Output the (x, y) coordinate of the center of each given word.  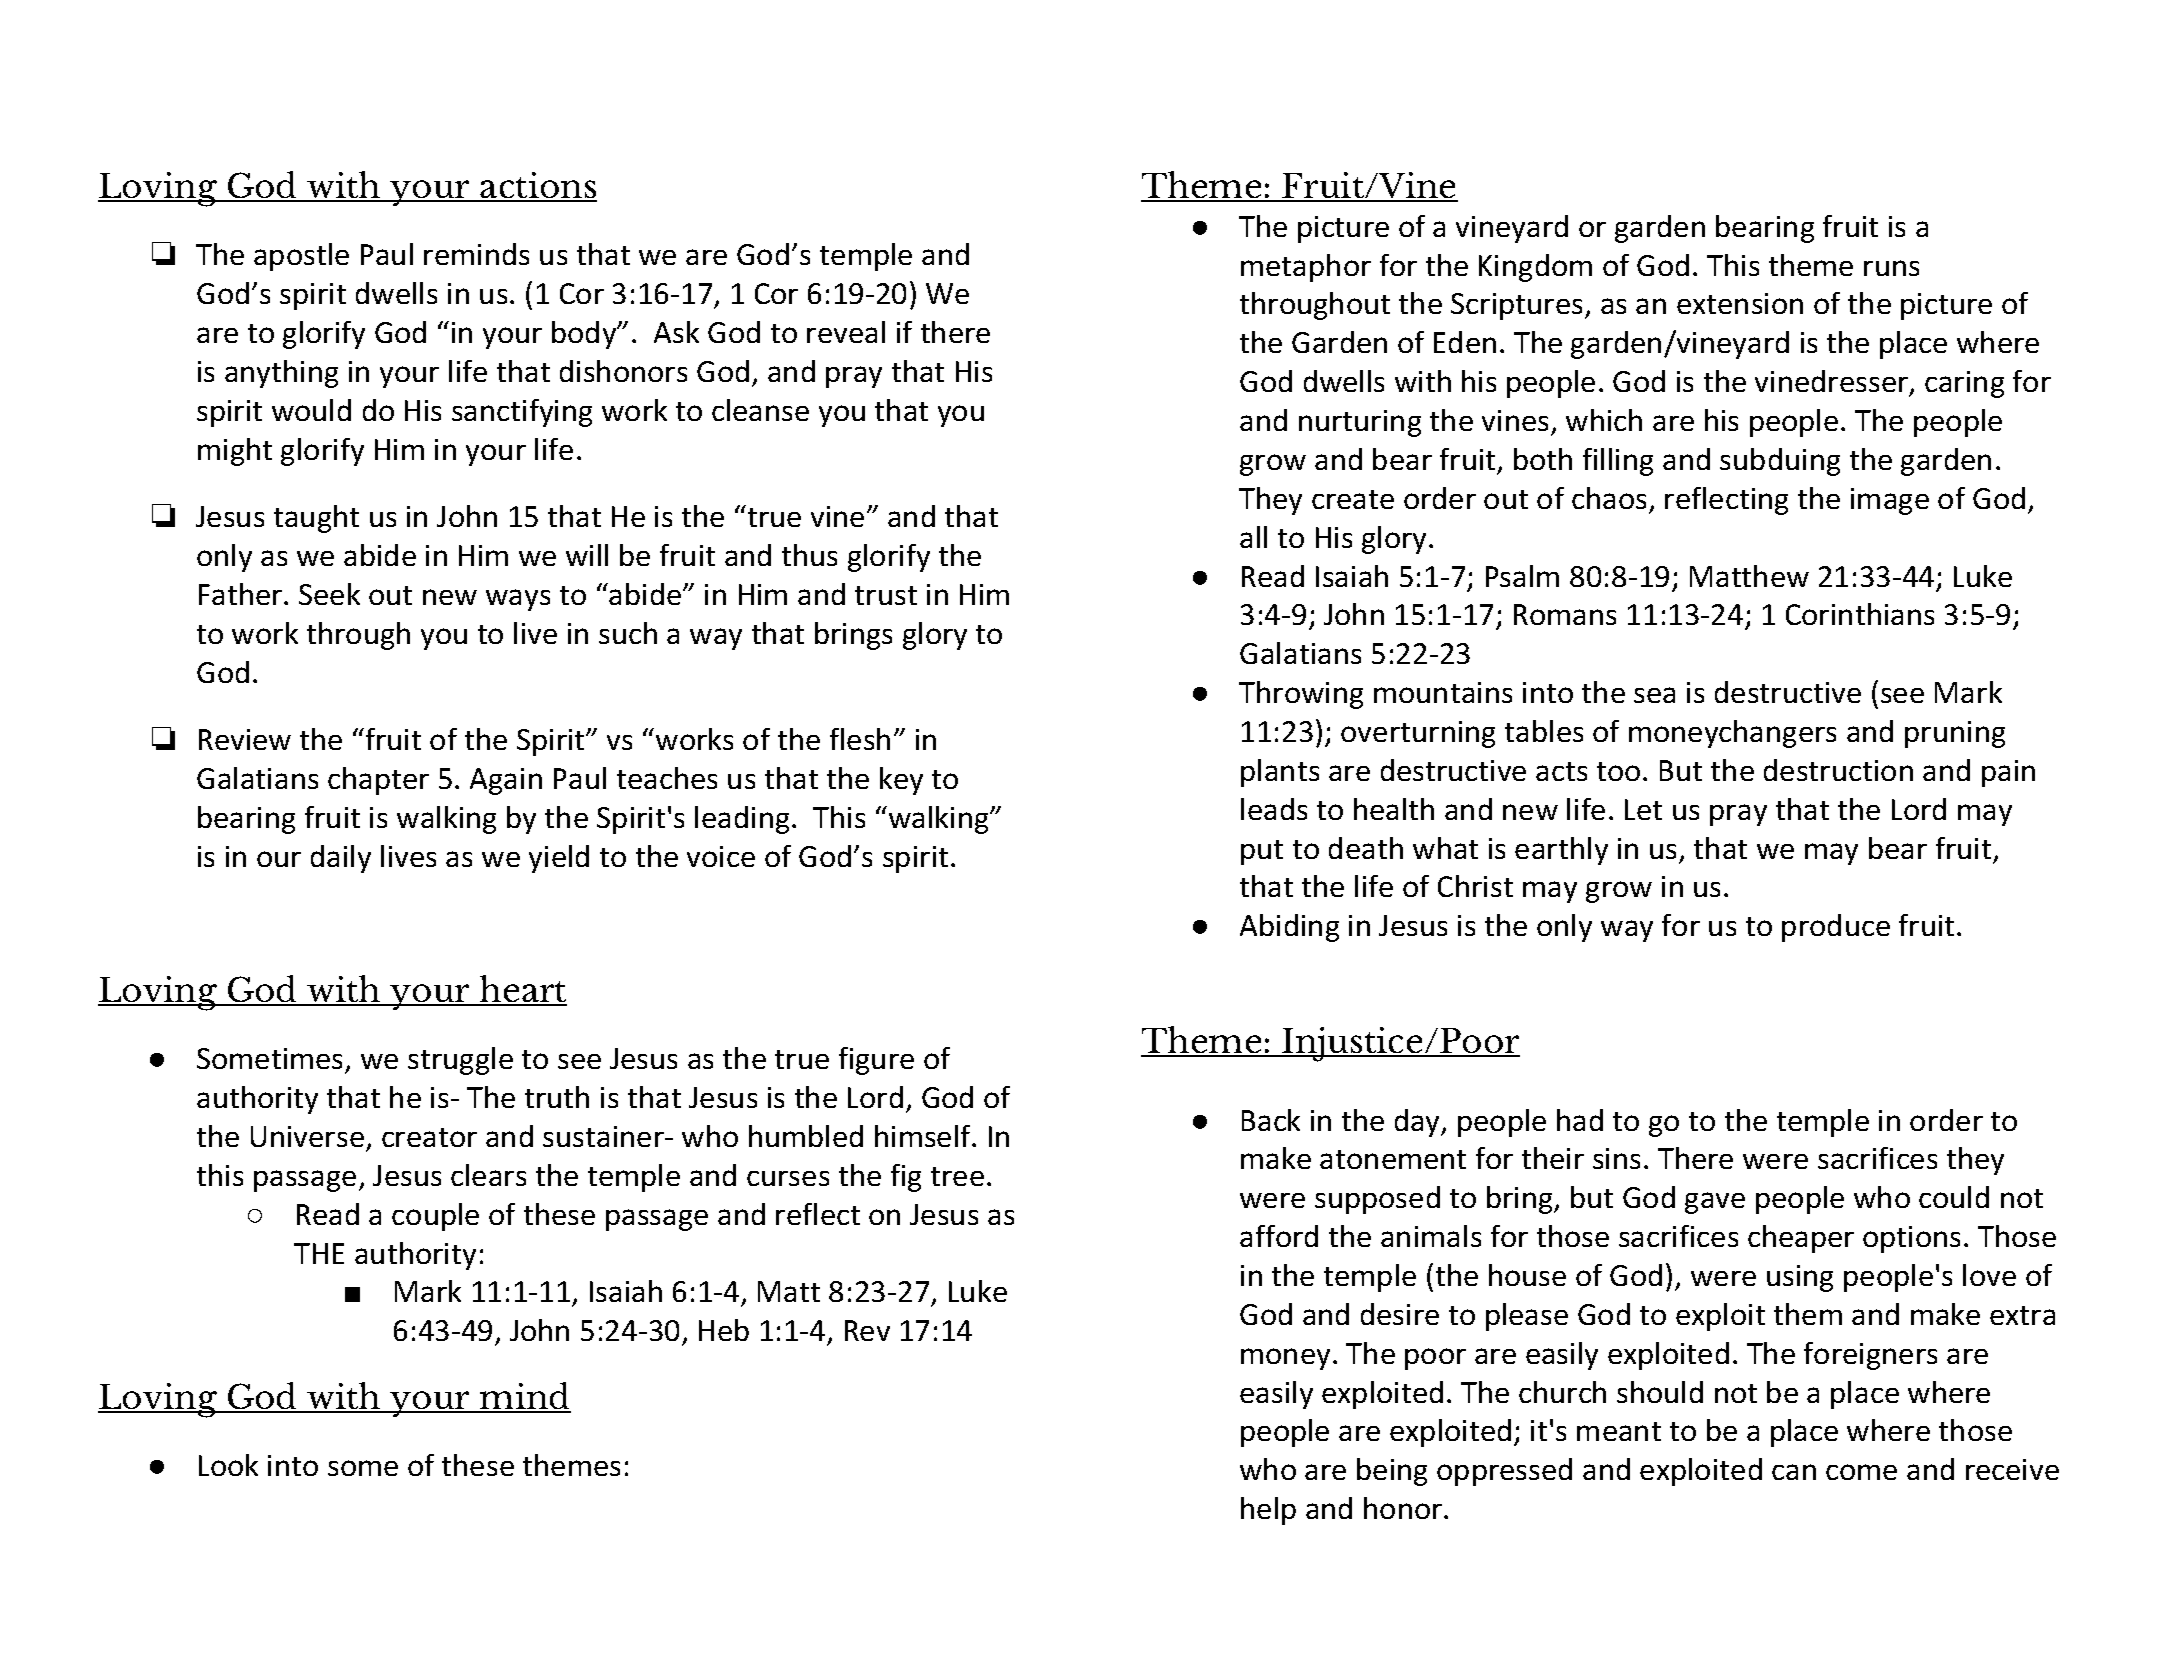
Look (228, 1465)
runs (1891, 268)
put (1262, 852)
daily (341, 859)
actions (538, 186)
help (1268, 1511)
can (1794, 1472)
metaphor (1306, 268)
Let (1643, 809)
